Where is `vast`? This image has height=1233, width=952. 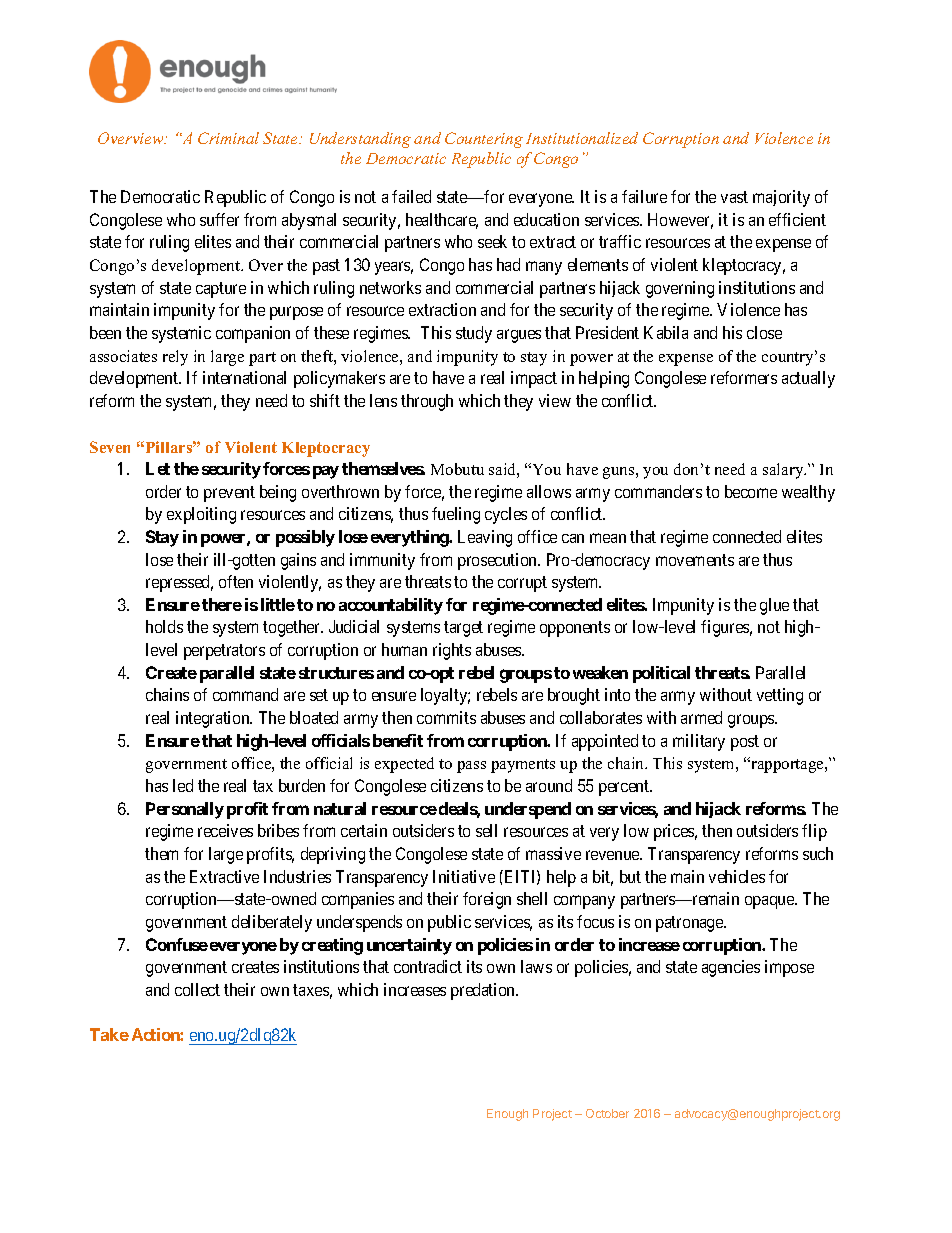 vast is located at coordinates (734, 197).
